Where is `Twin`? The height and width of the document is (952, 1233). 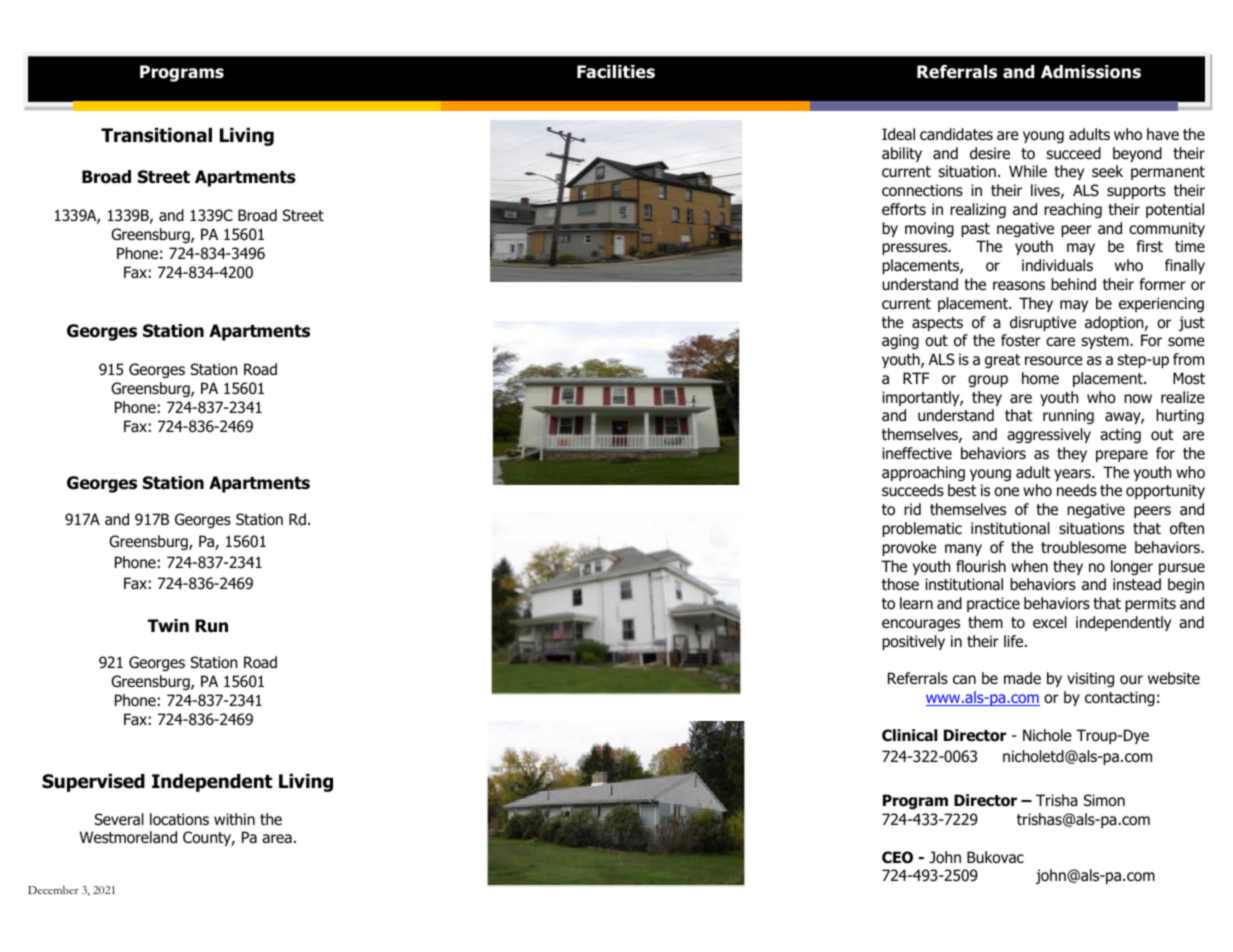 Twin is located at coordinates (168, 625).
